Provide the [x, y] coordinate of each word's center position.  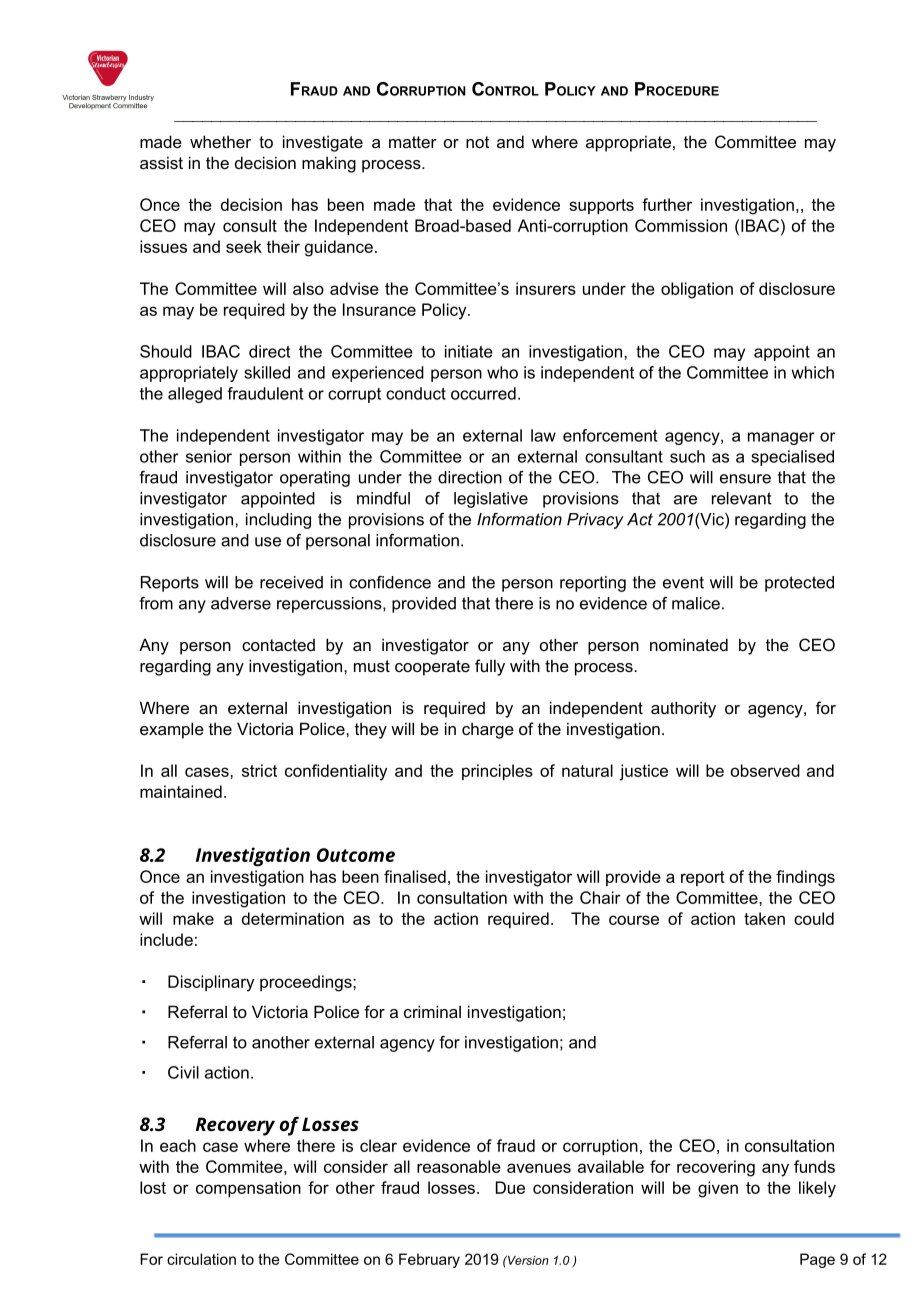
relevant [742, 498]
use [268, 542]
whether [220, 141]
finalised [415, 876]
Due [510, 1187]
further [667, 204]
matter [413, 142]
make [193, 918]
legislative [491, 500]
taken [764, 918]
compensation [248, 1189]
